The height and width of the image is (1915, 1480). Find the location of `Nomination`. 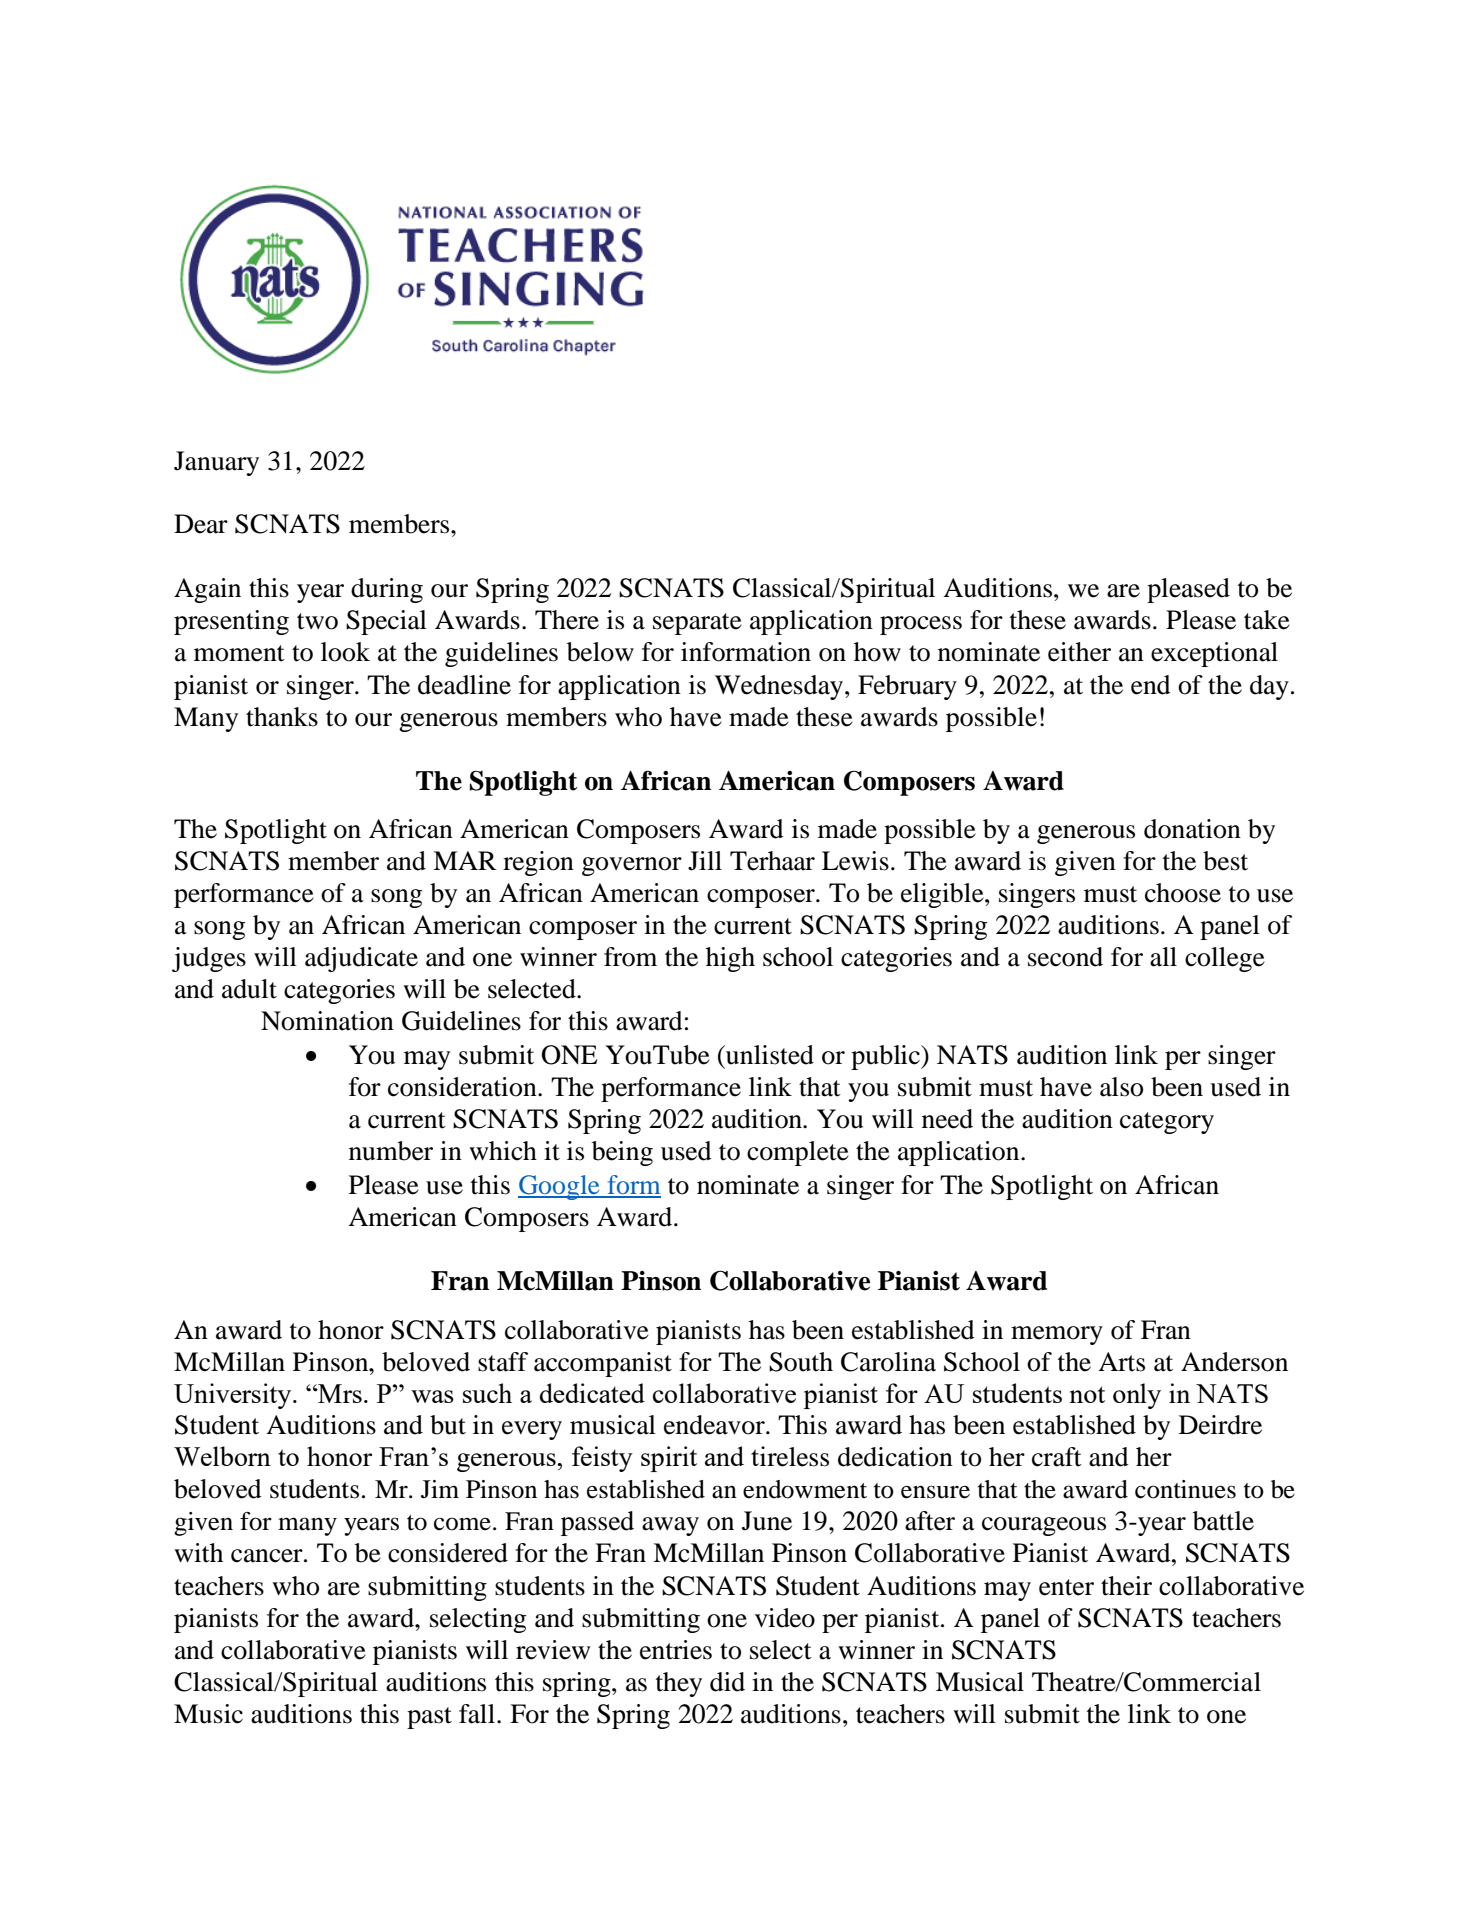

Nomination is located at coordinates (327, 1021).
